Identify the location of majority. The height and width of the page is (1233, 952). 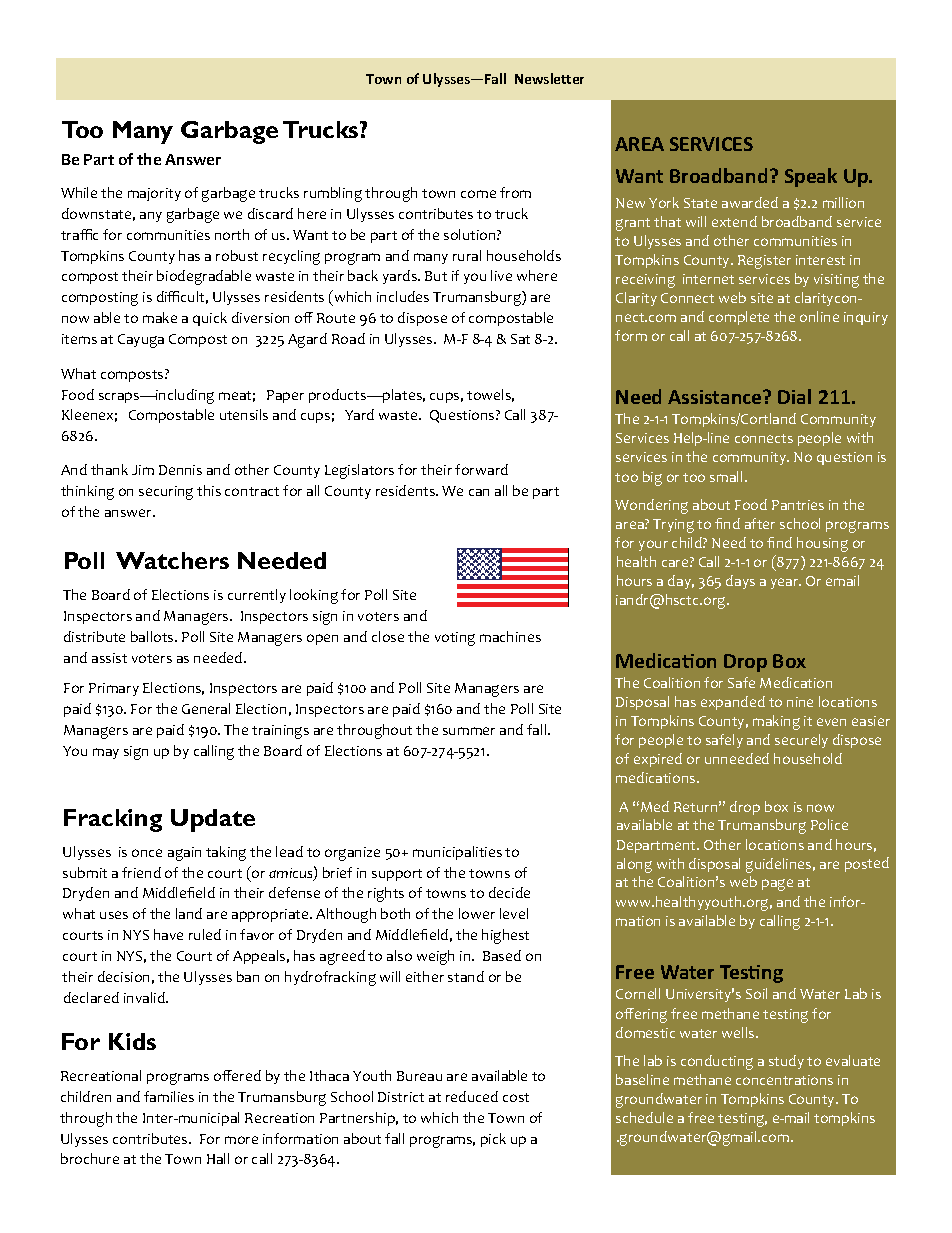
(154, 194).
